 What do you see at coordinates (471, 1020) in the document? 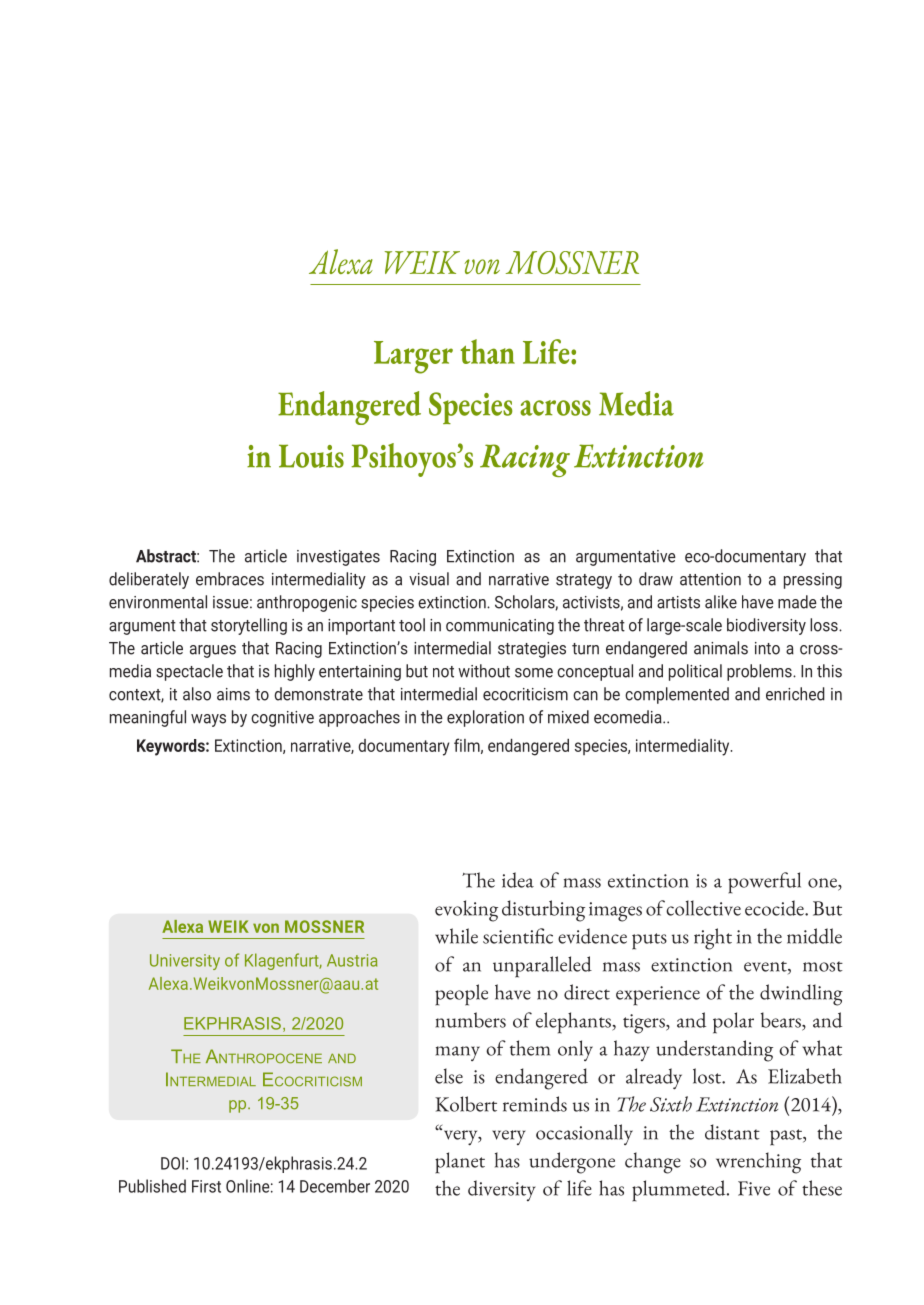
I see `numbers` at bounding box center [471, 1020].
